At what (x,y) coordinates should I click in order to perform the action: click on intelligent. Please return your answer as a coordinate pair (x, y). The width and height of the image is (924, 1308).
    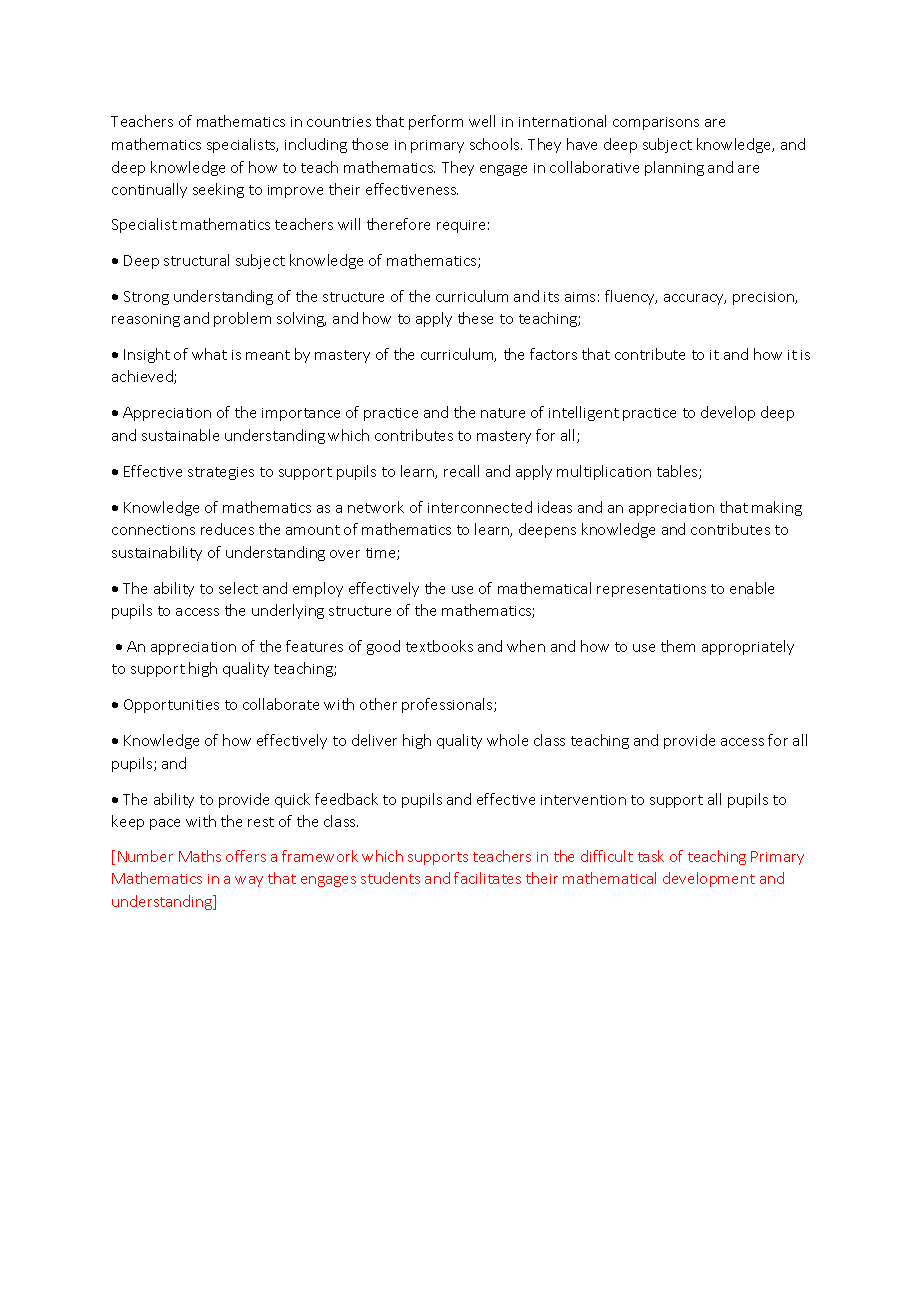
    Looking at the image, I should click on (584, 413).
